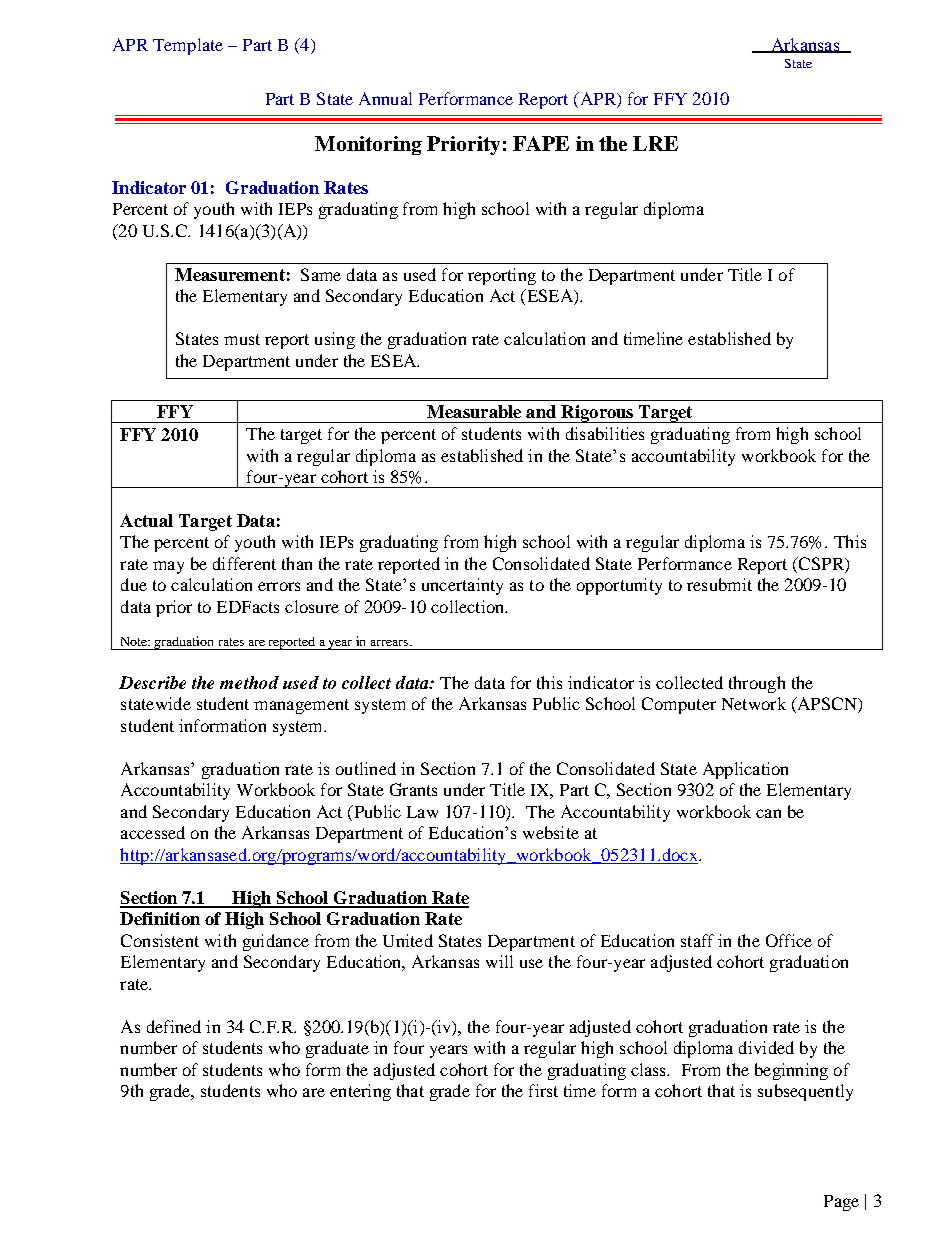 The height and width of the image is (1233, 952). What do you see at coordinates (422, 812) in the image?
I see `Law` at bounding box center [422, 812].
